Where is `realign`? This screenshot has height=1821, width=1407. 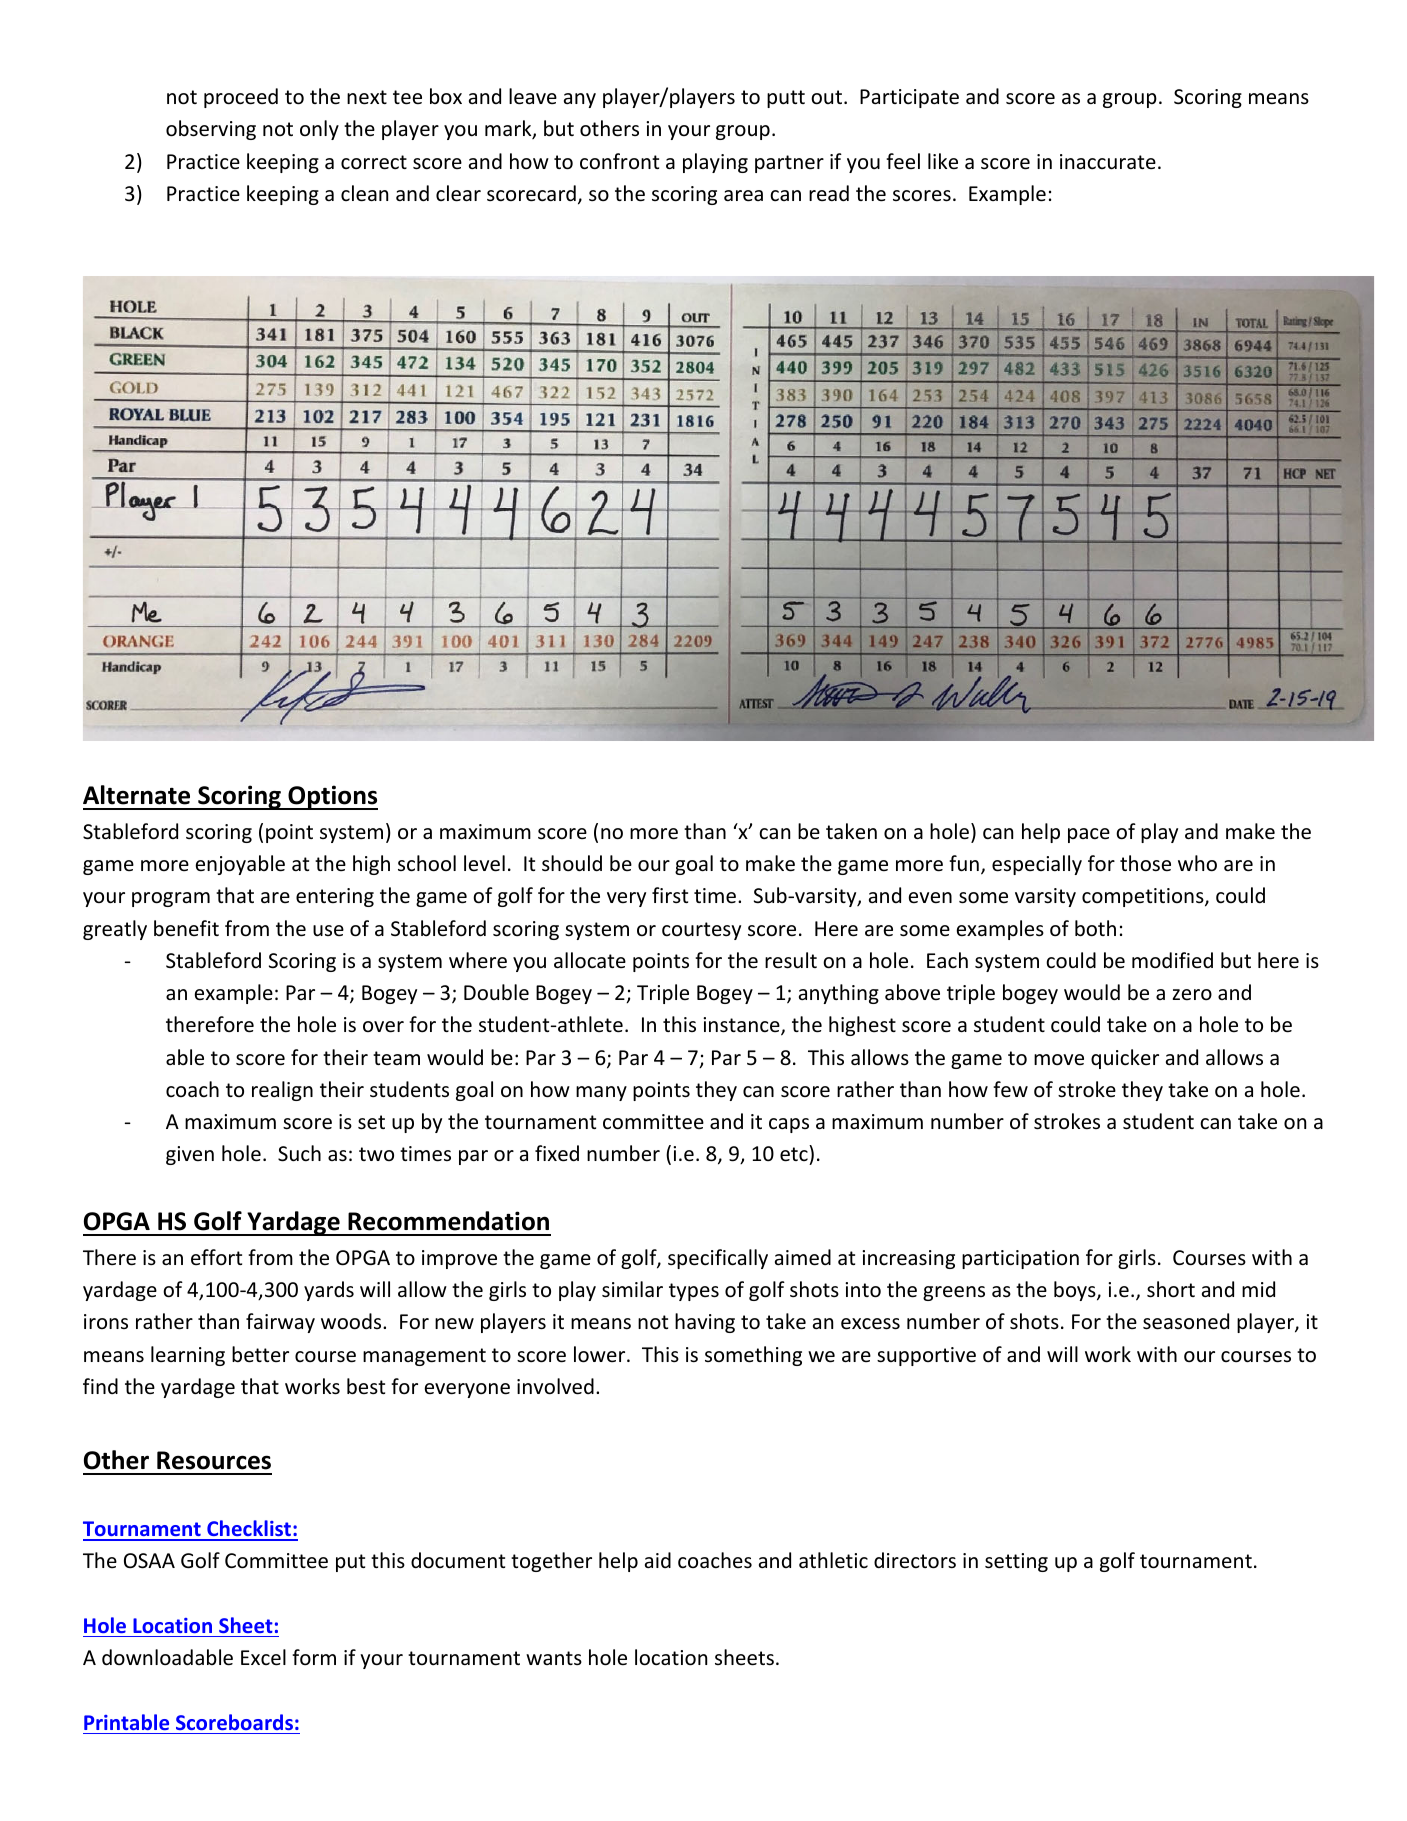
realign is located at coordinates (282, 1091).
